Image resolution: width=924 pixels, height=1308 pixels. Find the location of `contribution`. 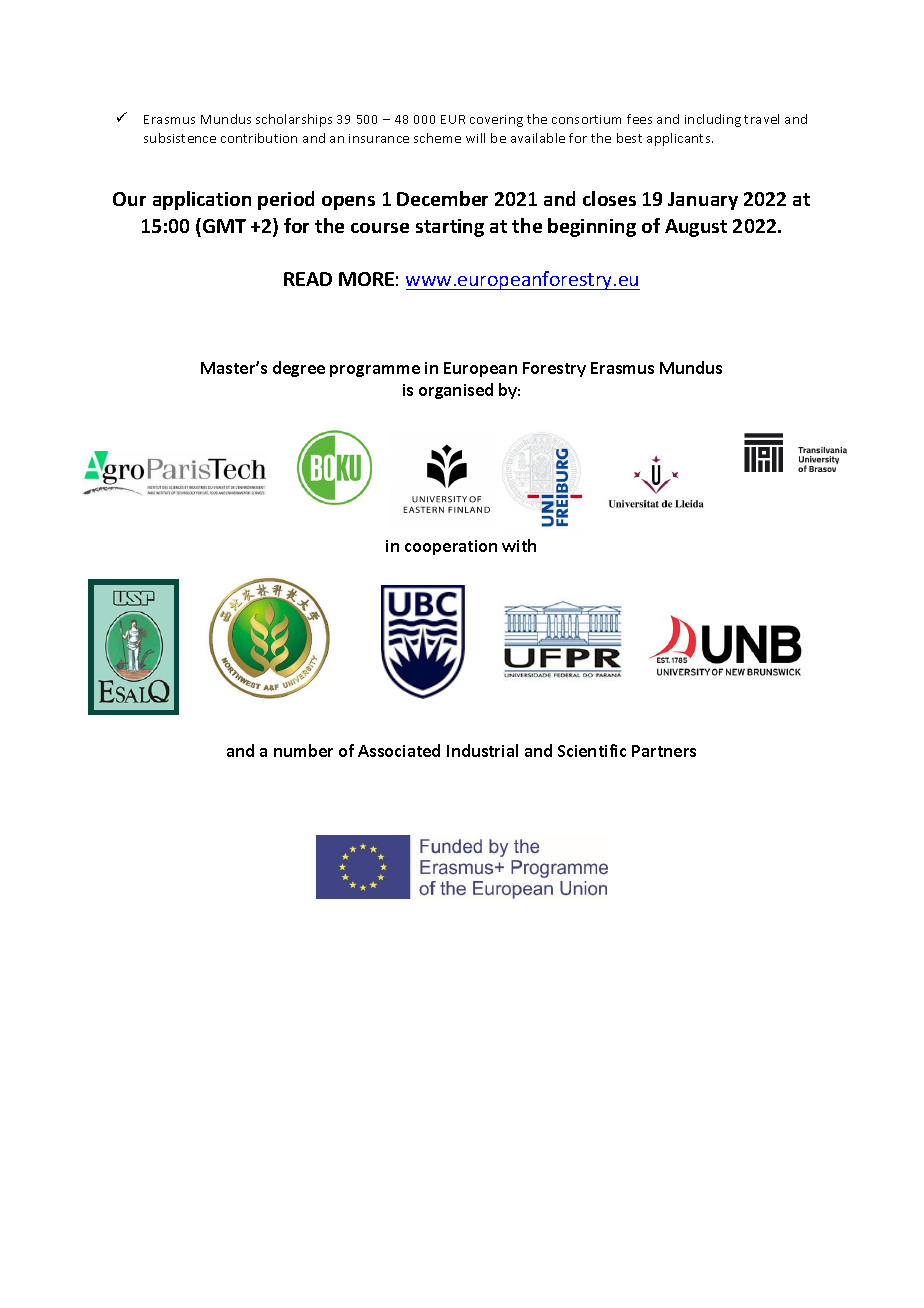

contribution is located at coordinates (259, 138).
